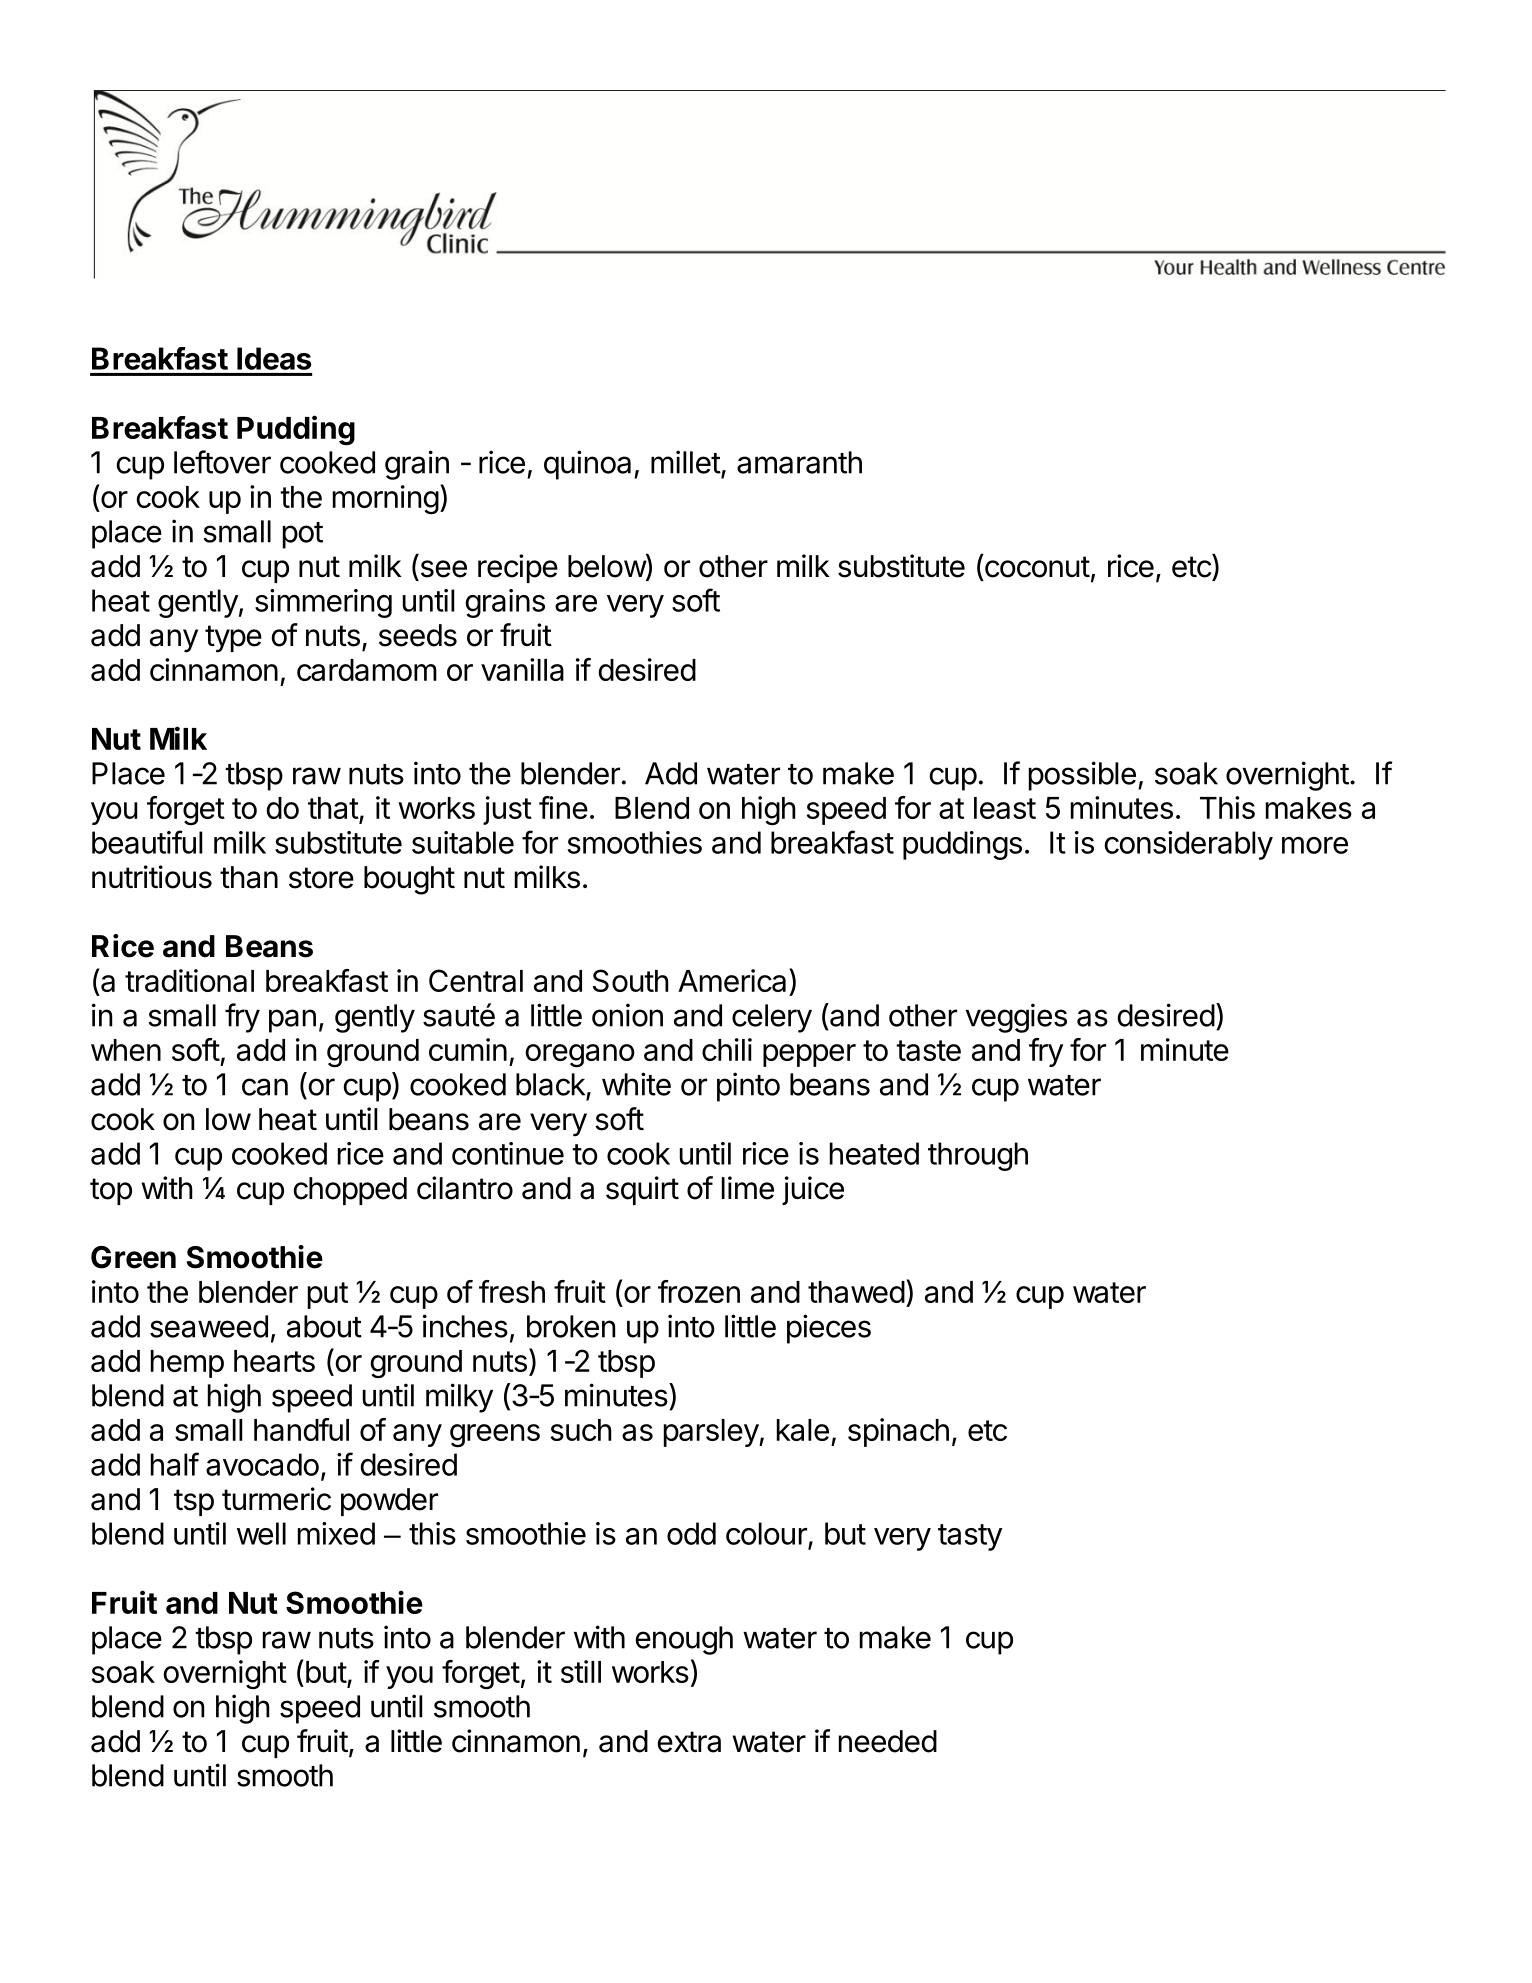 This screenshot has height=1983, width=1532. Describe the element at coordinates (1016, 1018) in the screenshot. I see `veggies` at that location.
